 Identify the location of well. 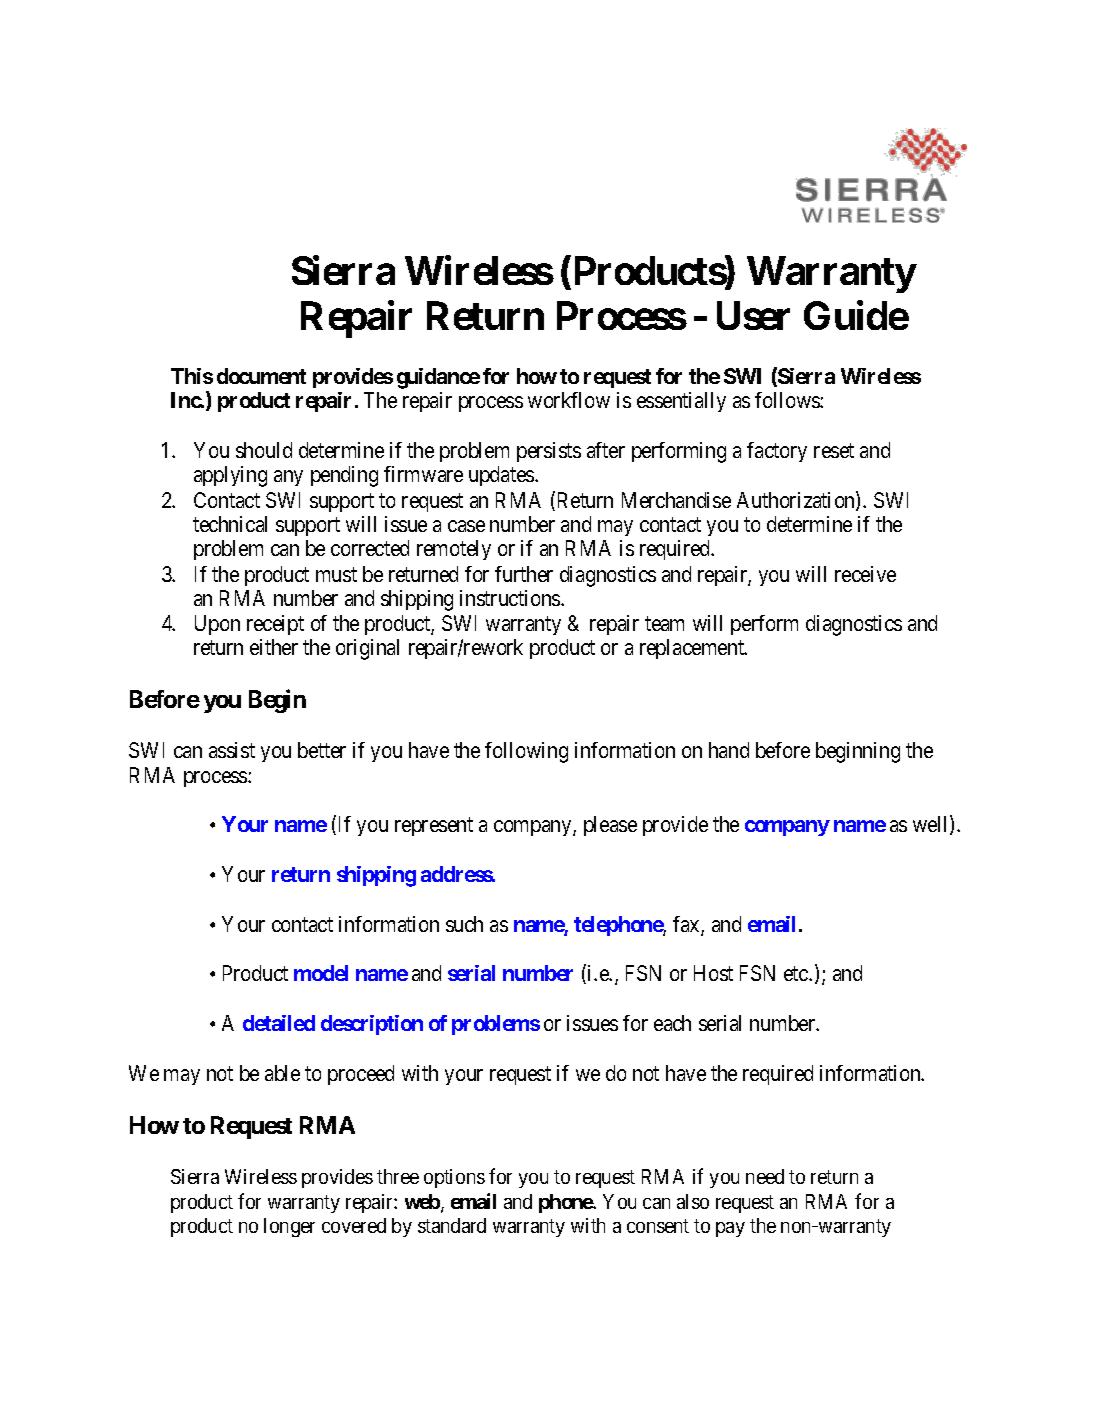
(932, 825).
